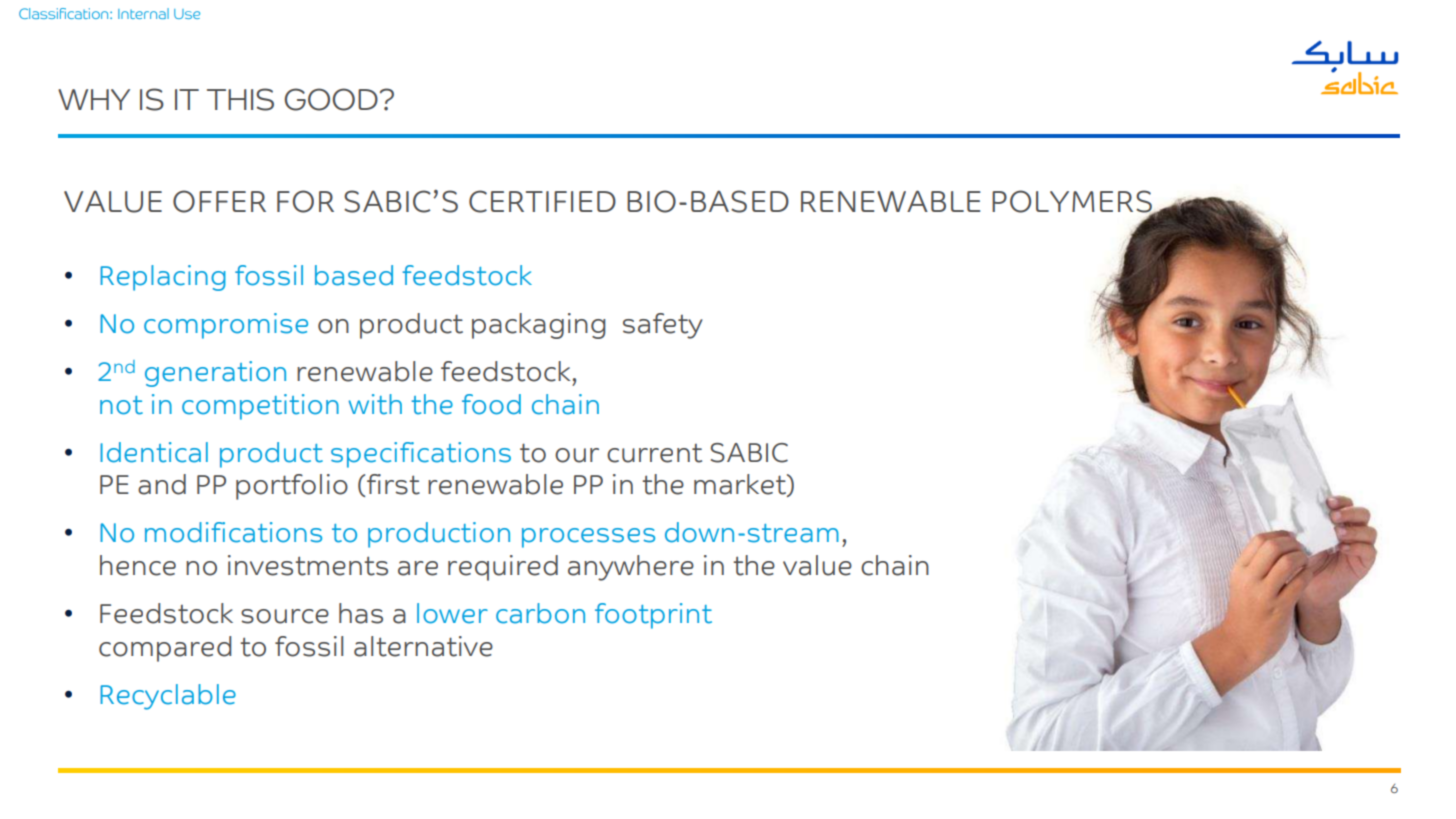 The width and height of the image is (1456, 819). What do you see at coordinates (542, 201) in the image?
I see `CERTIFIED` at bounding box center [542, 201].
